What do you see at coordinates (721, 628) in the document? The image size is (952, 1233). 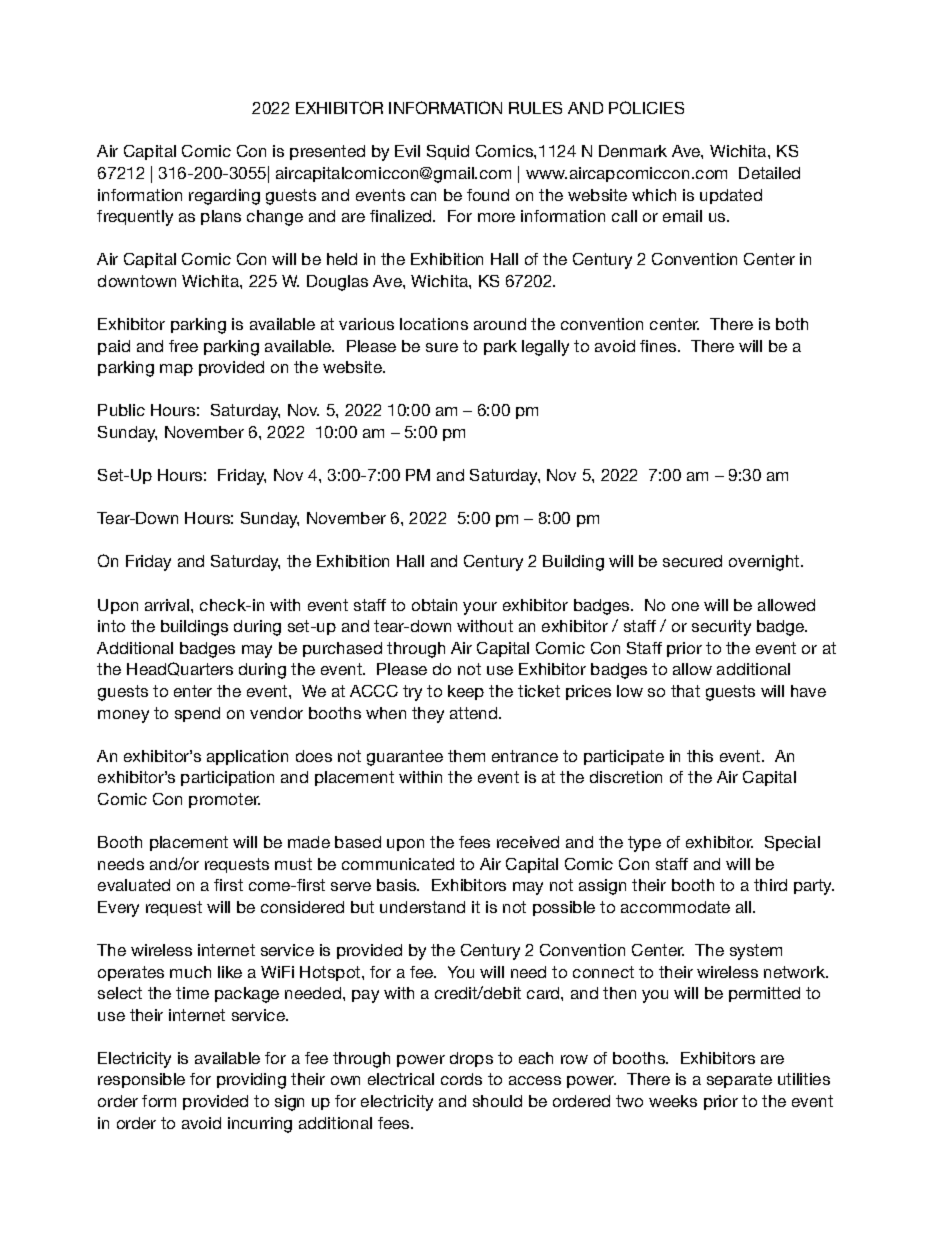 I see `security` at bounding box center [721, 628].
